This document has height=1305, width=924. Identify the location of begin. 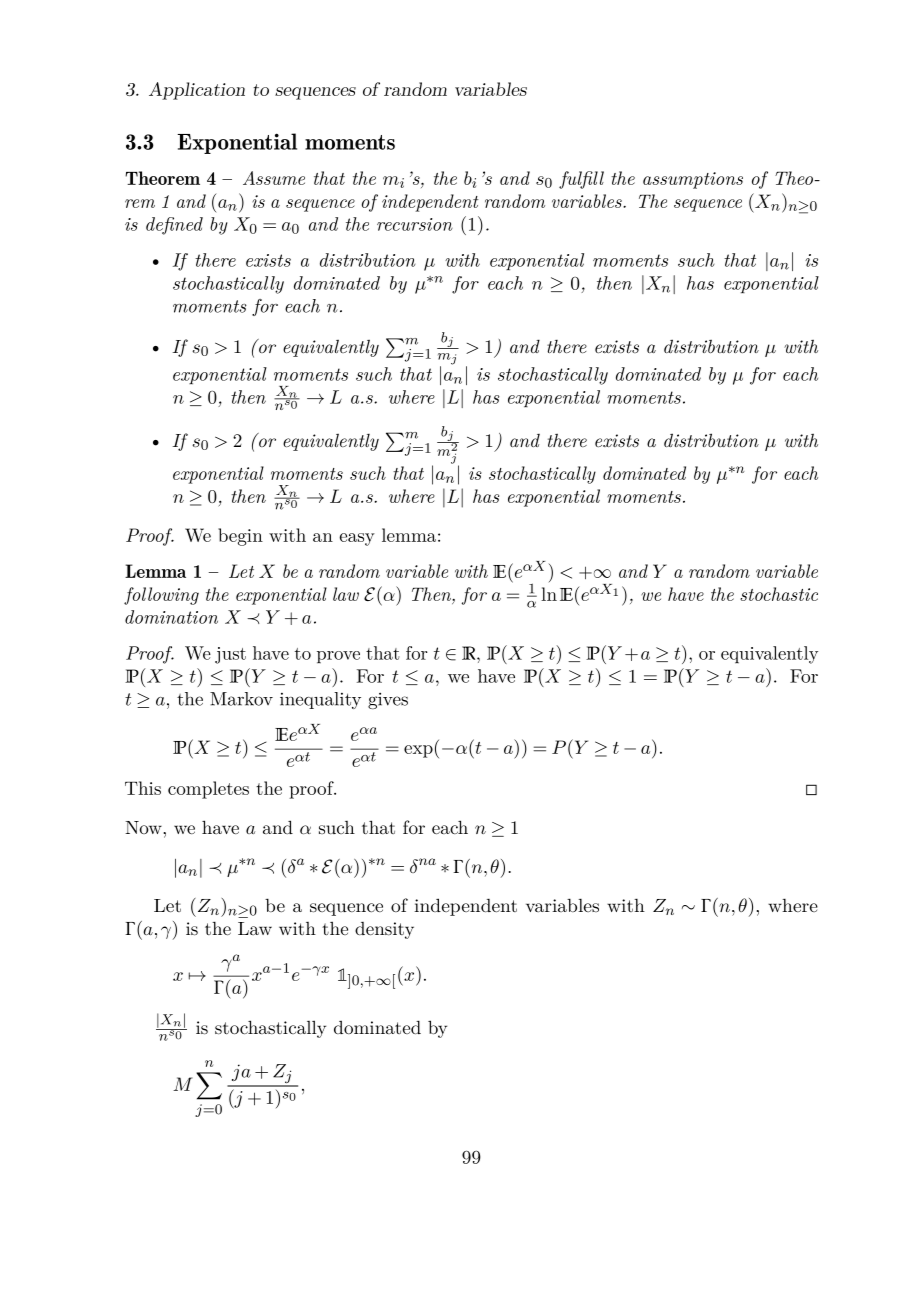
(240, 537).
